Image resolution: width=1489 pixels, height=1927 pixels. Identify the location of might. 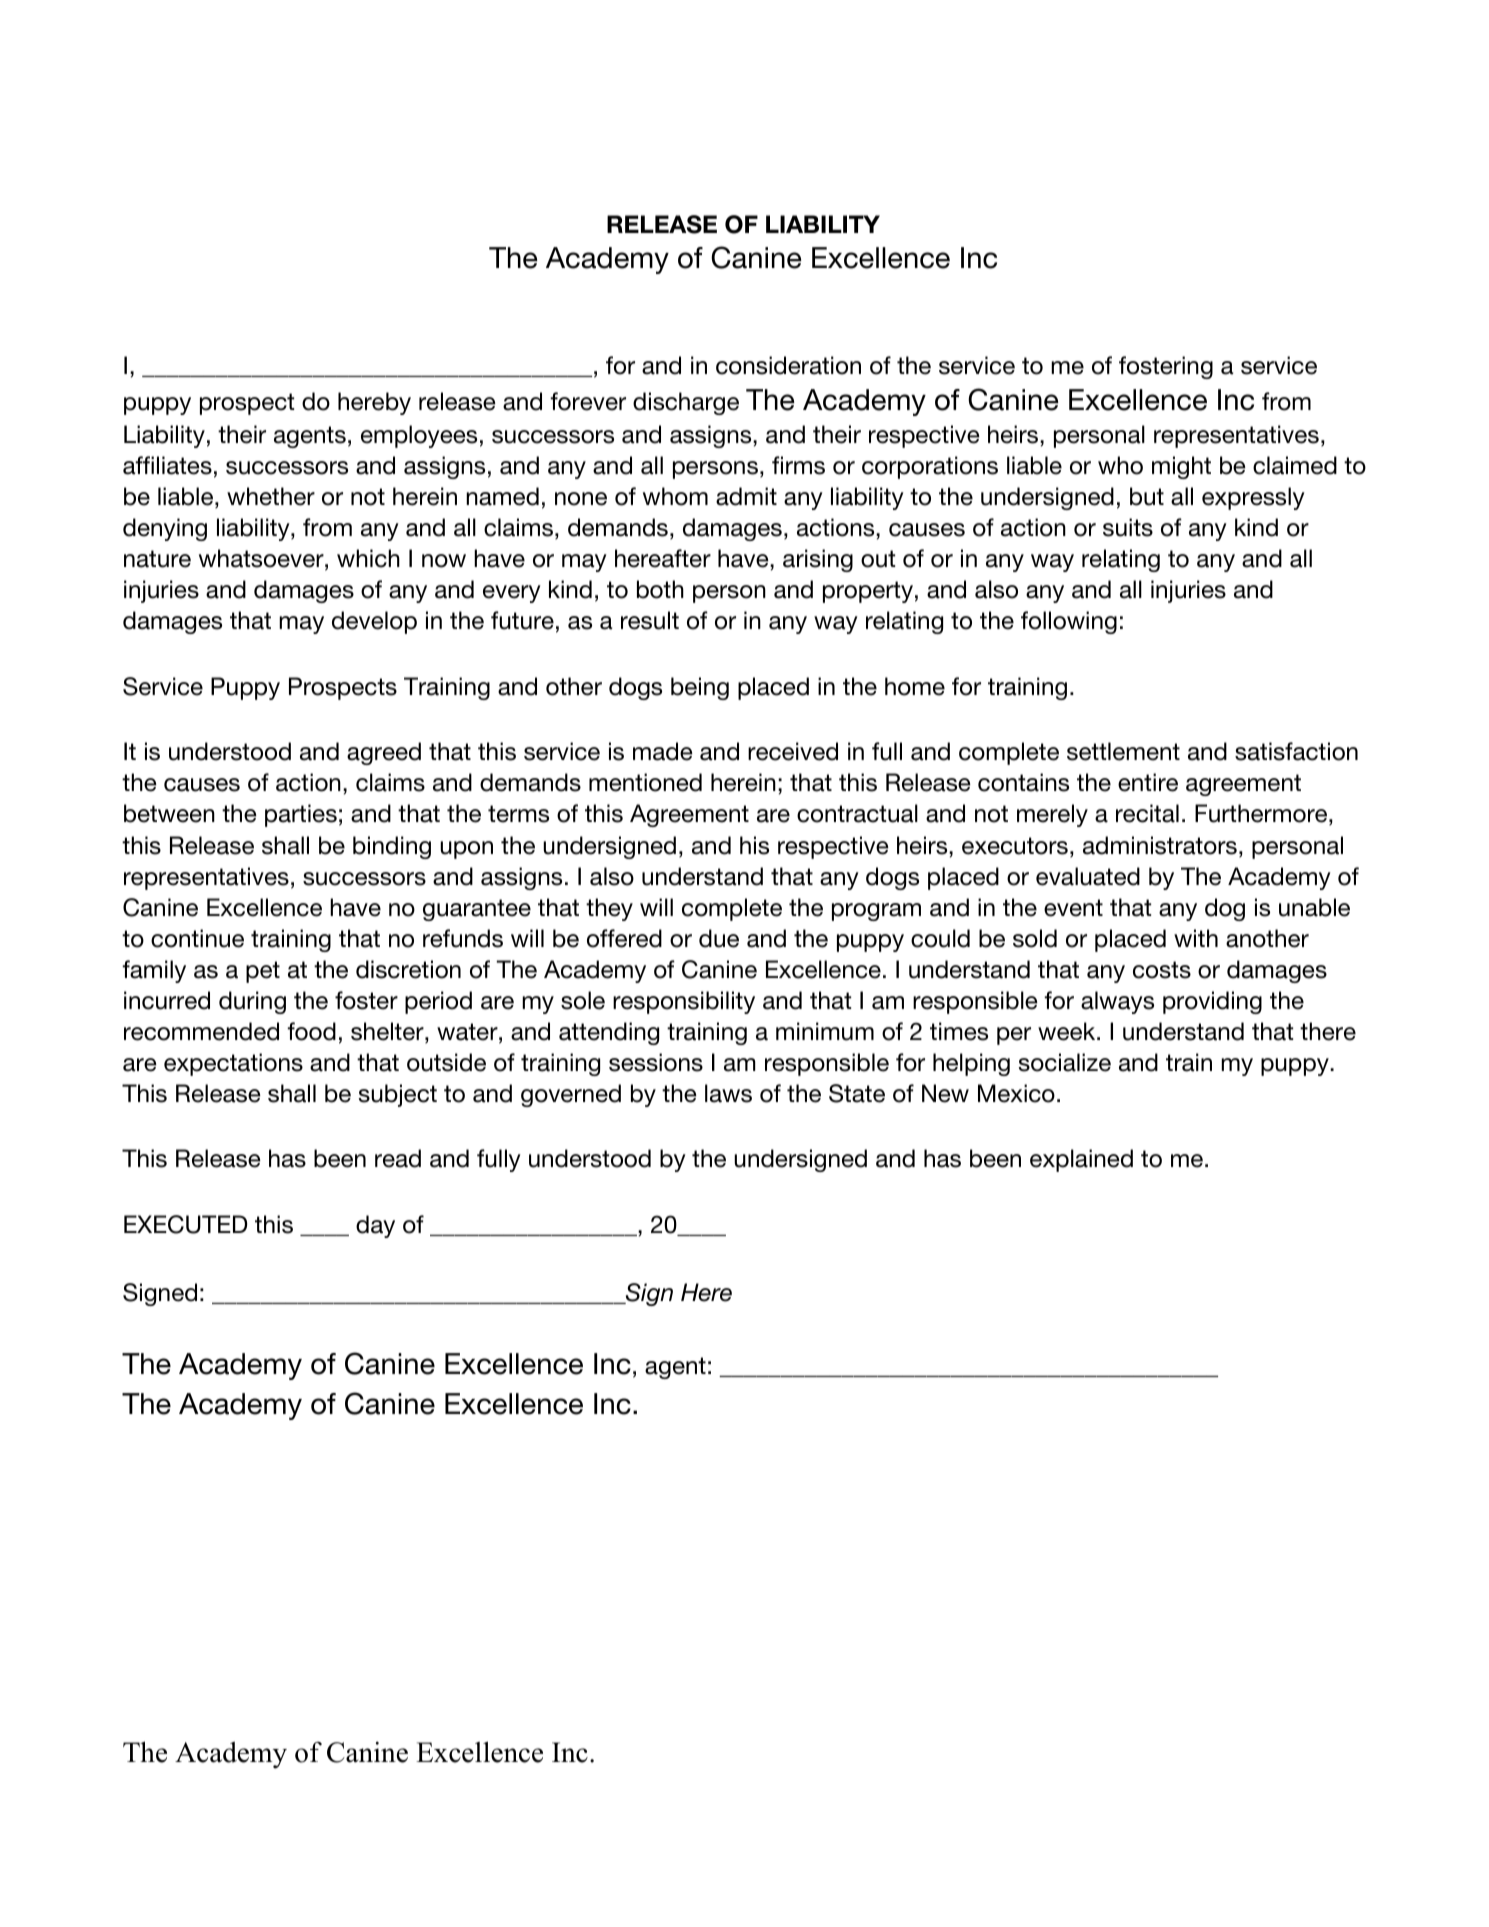
(1181, 467).
